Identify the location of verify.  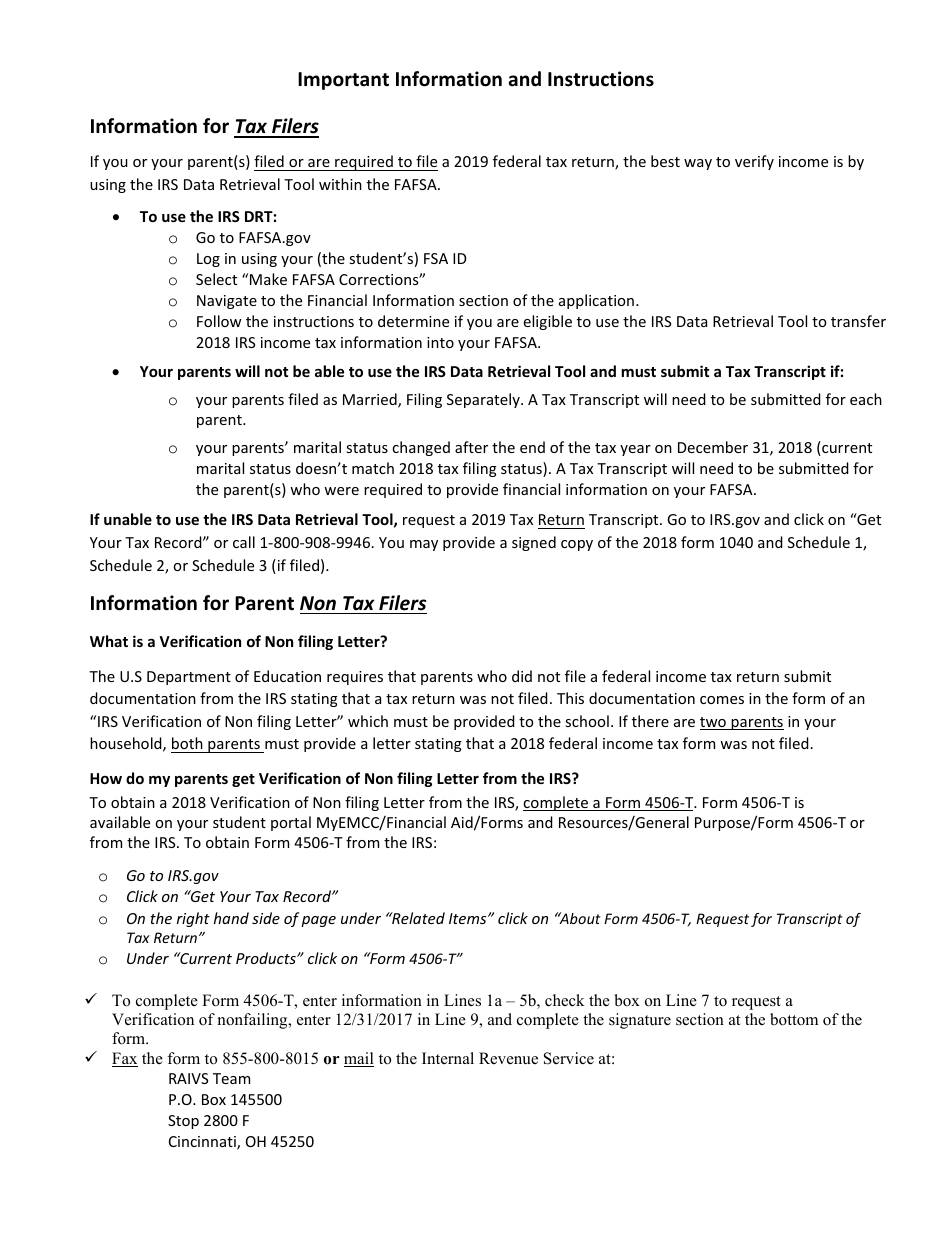
(754, 162).
